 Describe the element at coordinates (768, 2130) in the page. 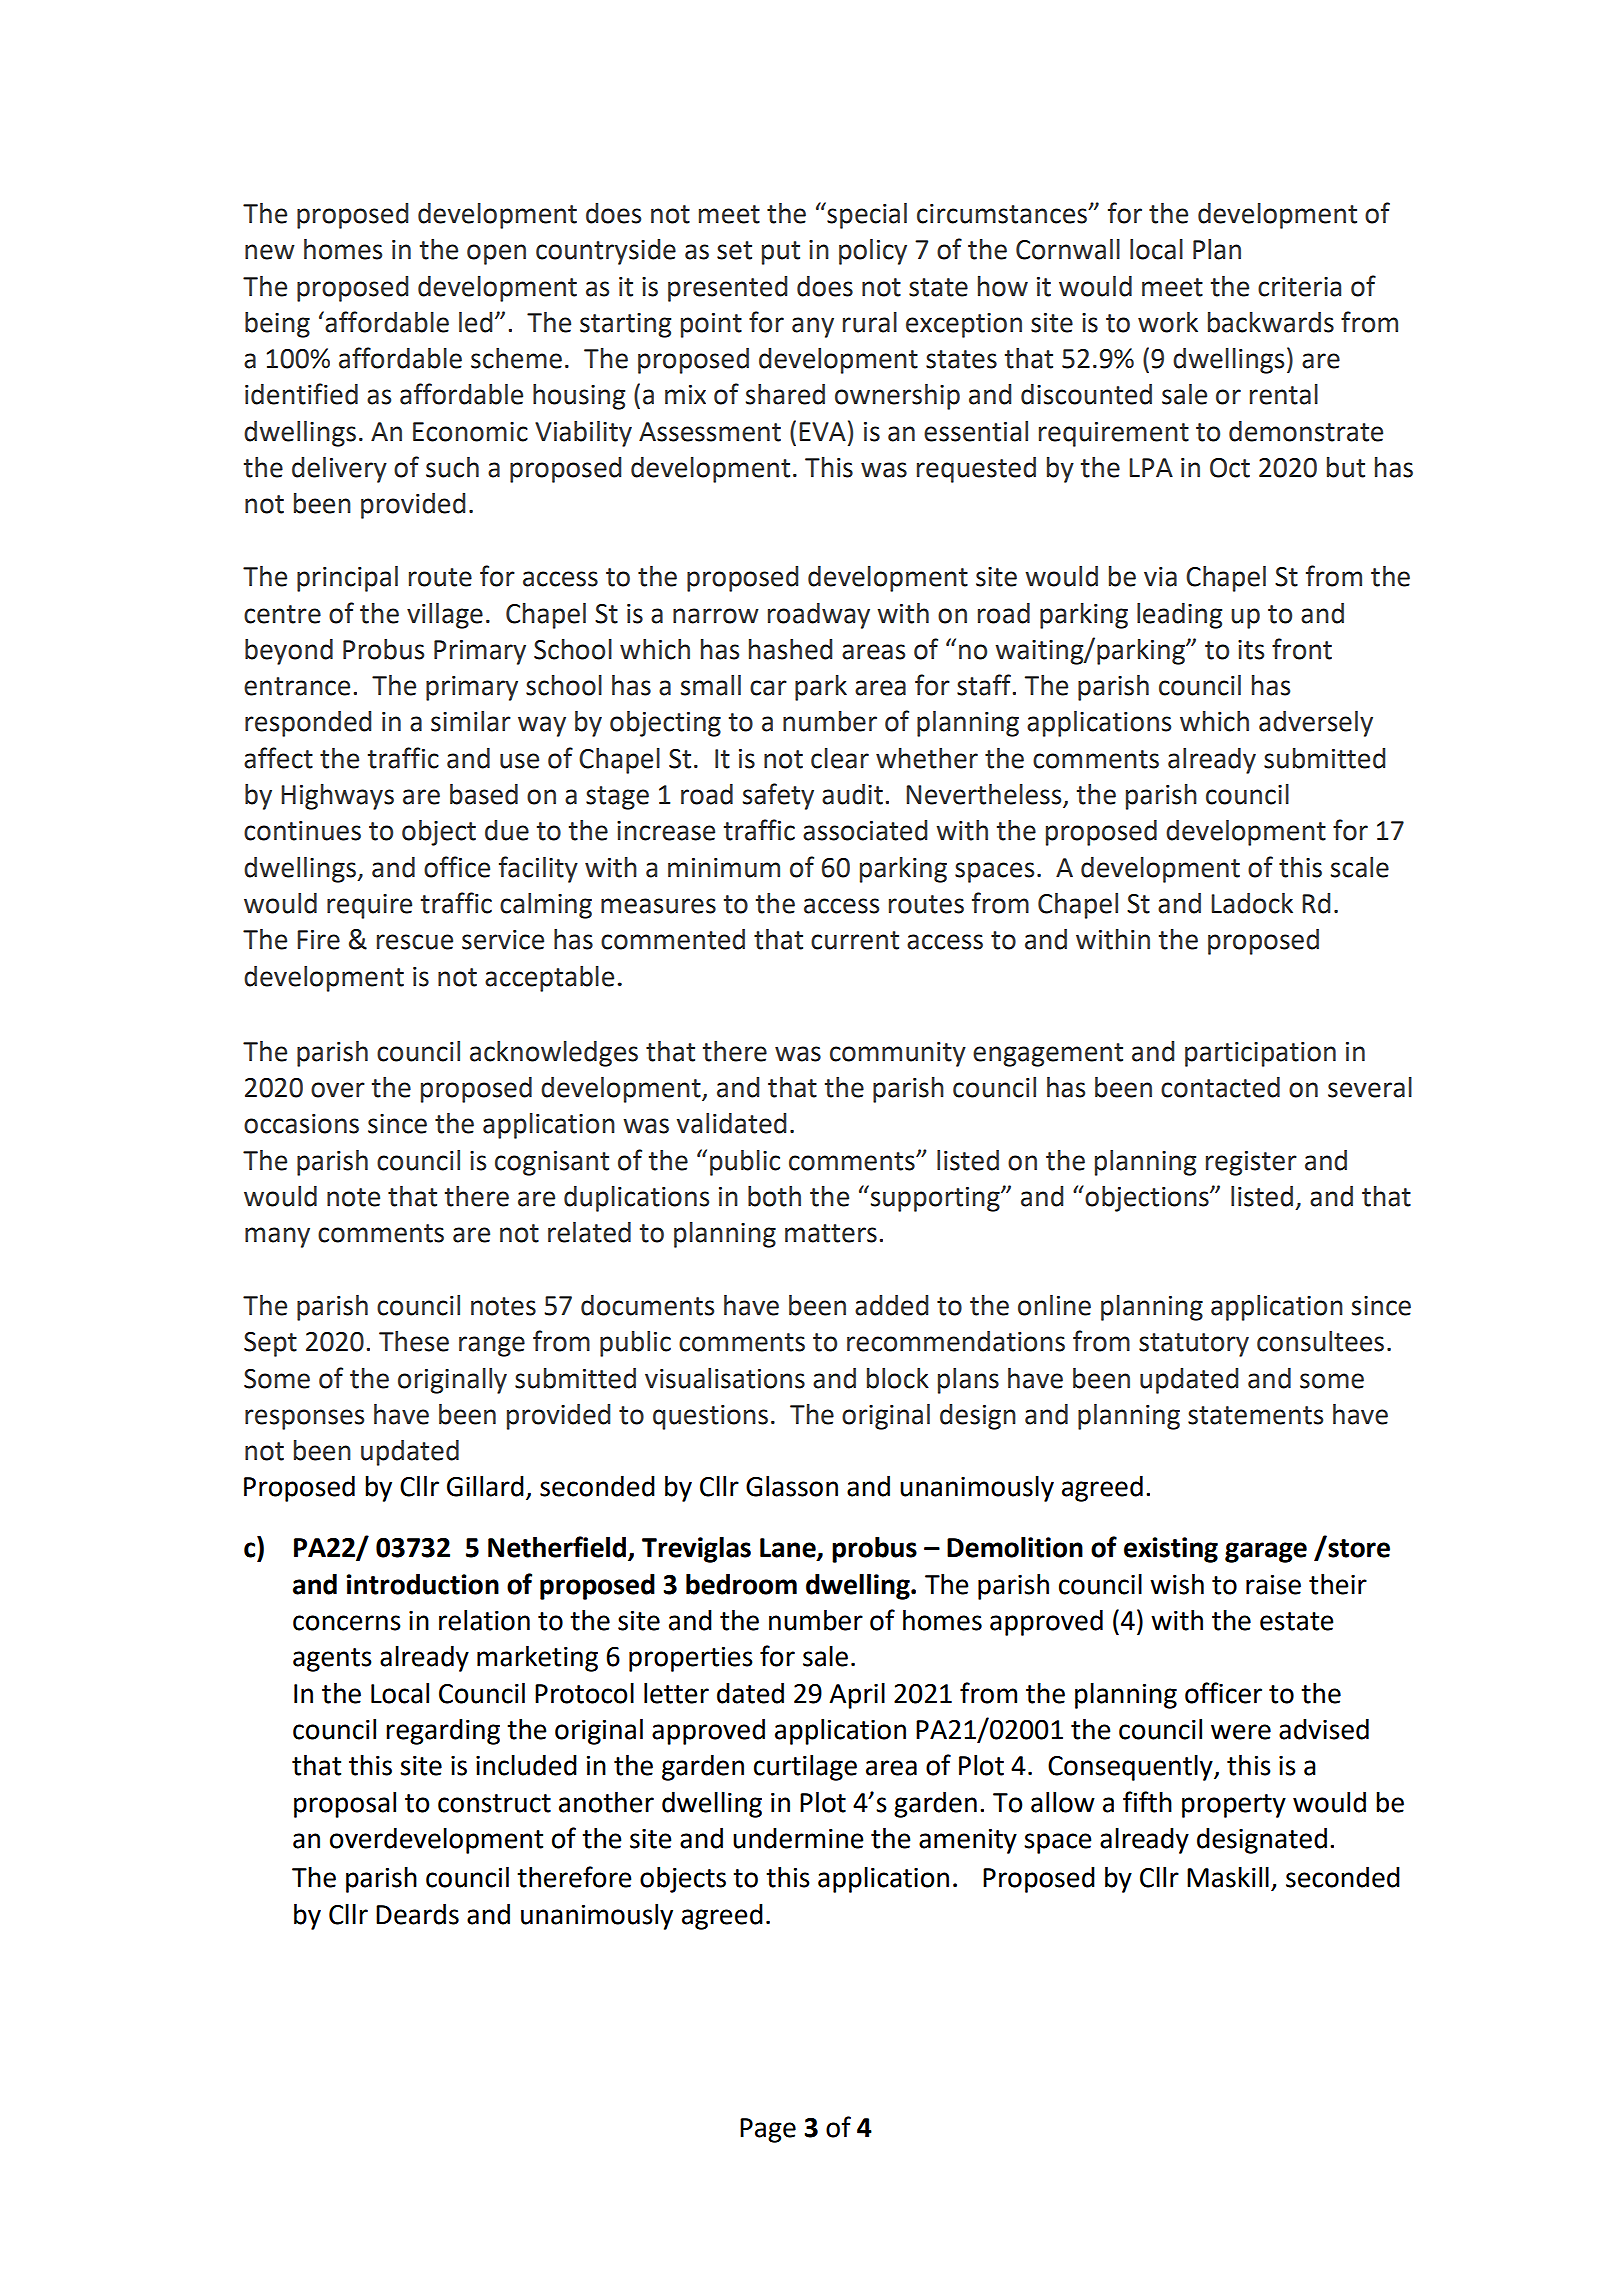

I see `Page` at that location.
